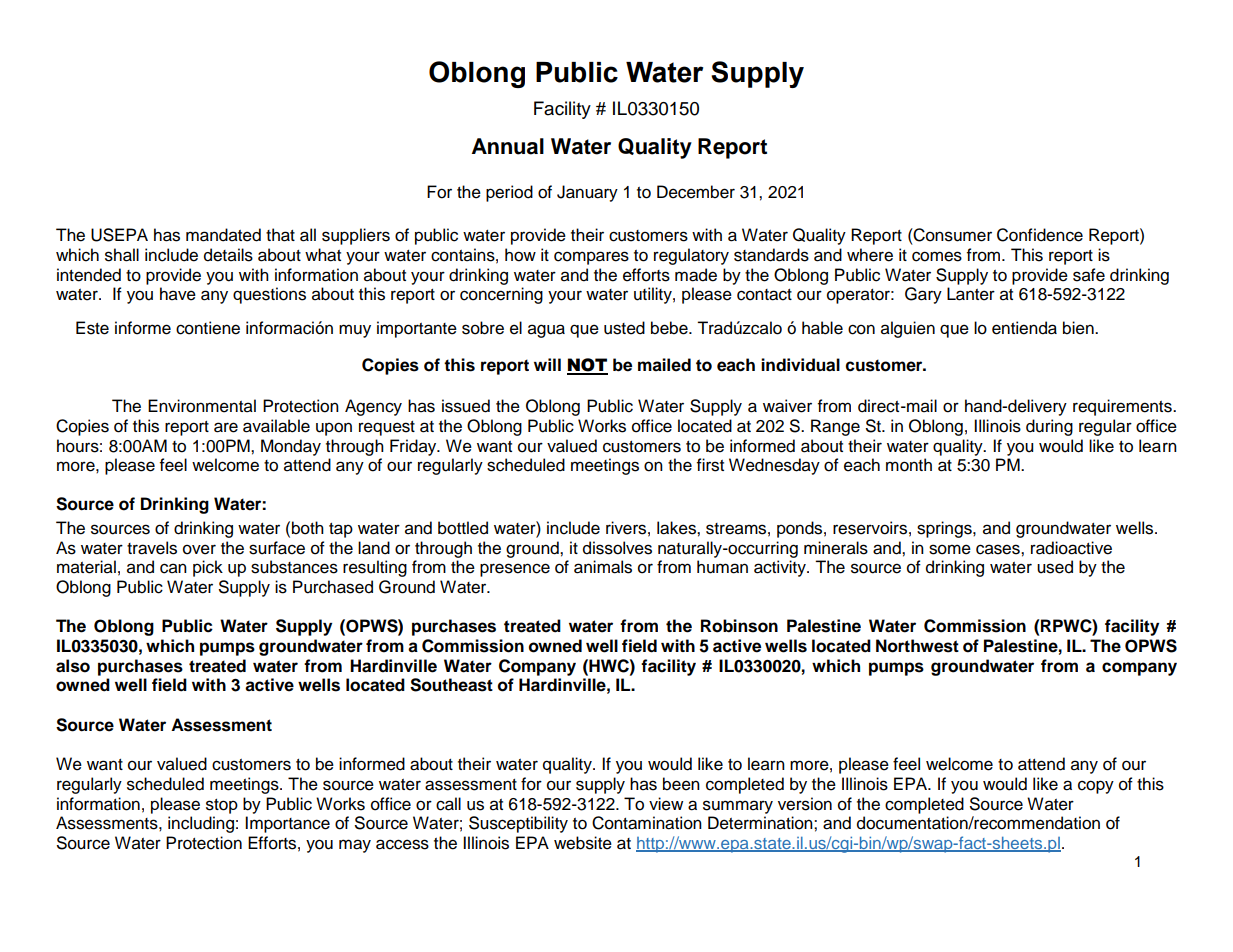 The height and width of the screenshot is (952, 1233). I want to click on Confidence, so click(1040, 235).
